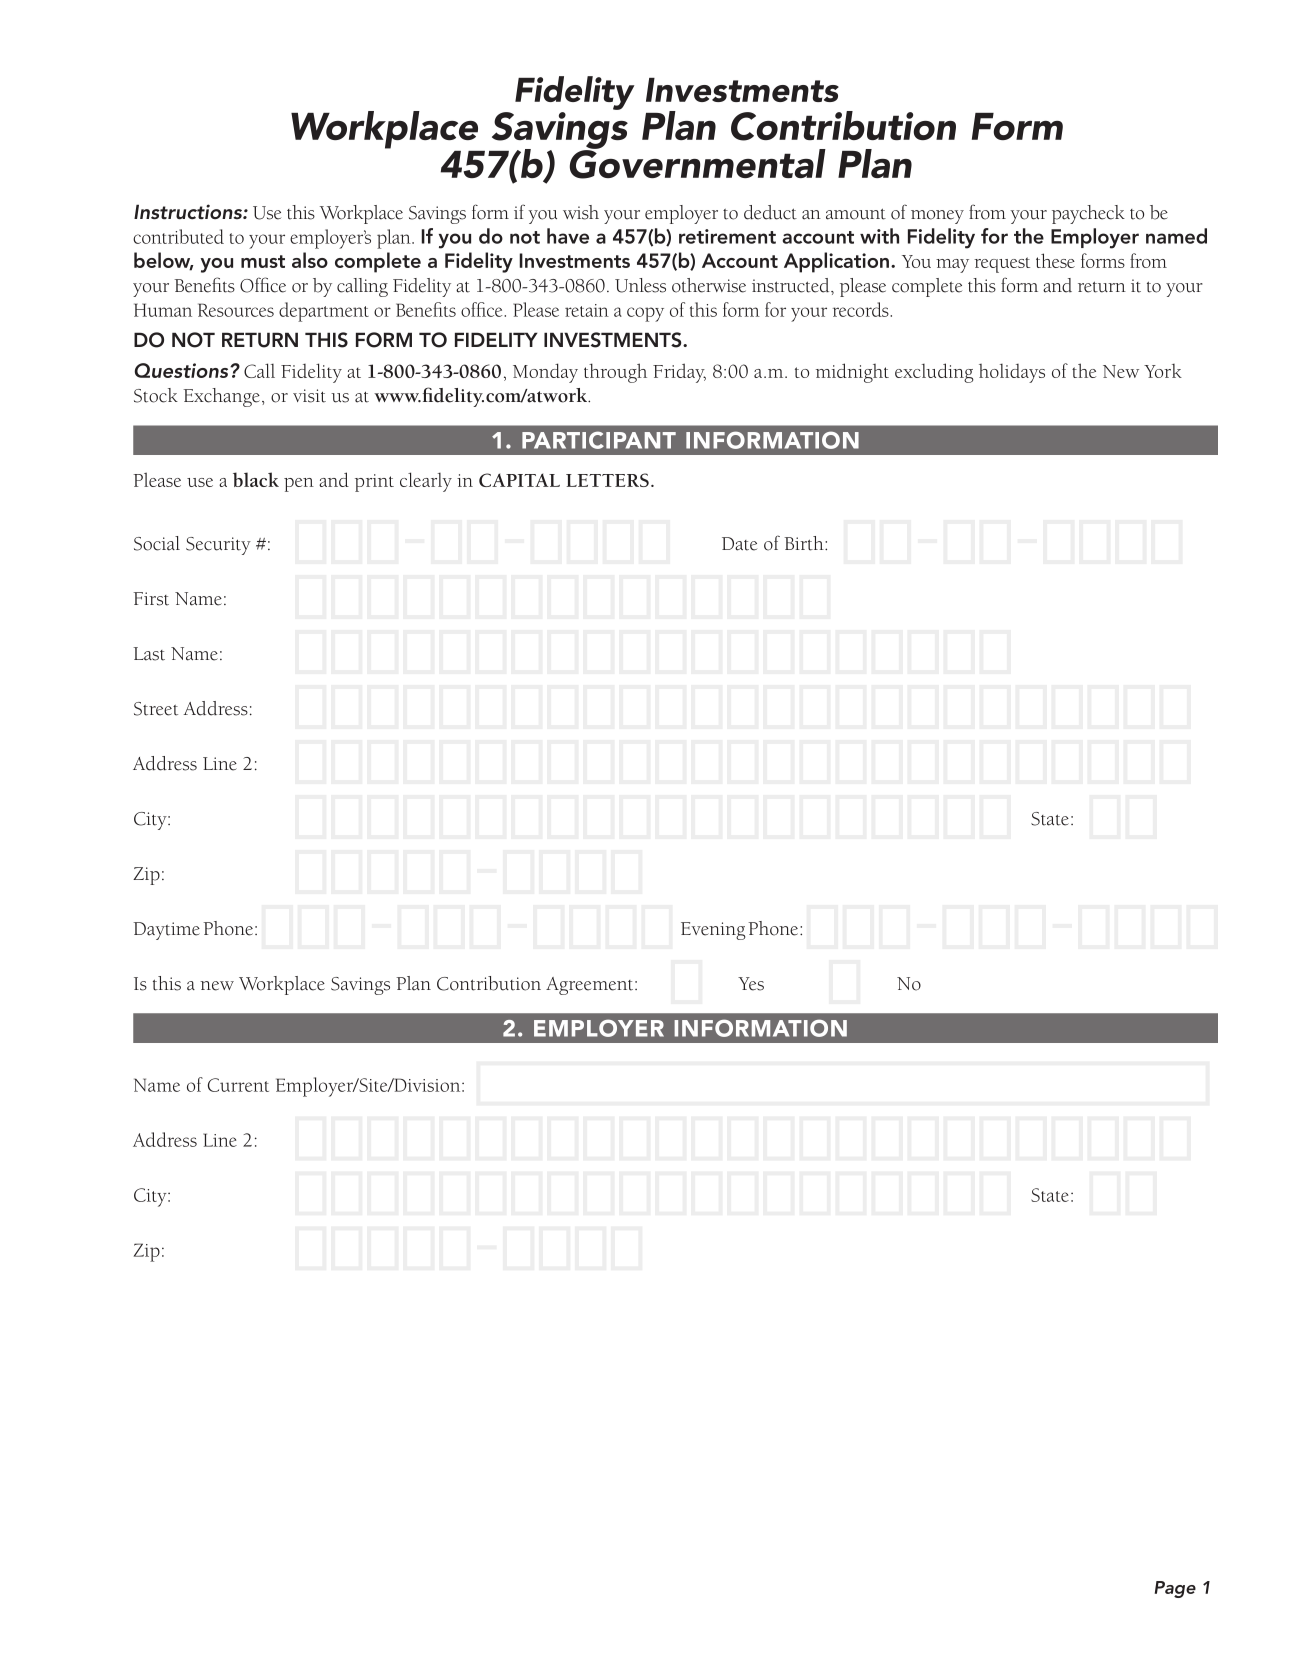 This screenshot has width=1294, height=1675. Describe the element at coordinates (238, 1085) in the screenshot. I see `Current` at that location.
